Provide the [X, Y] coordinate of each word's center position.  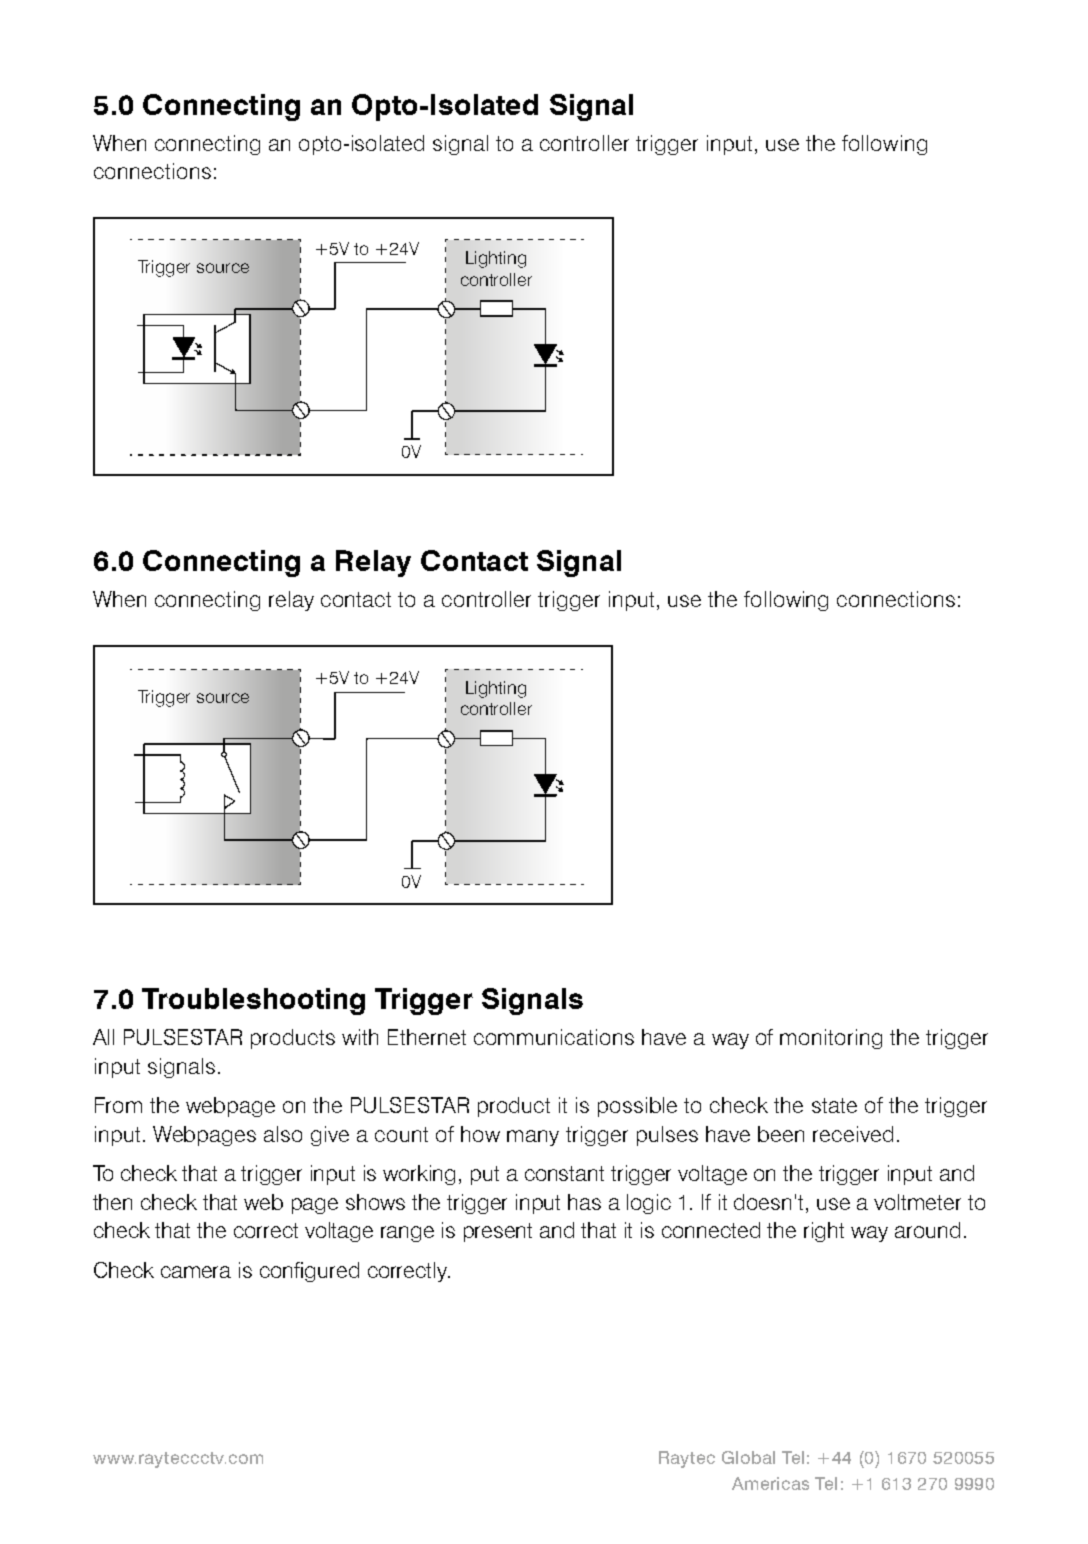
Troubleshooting [253, 1001]
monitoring [831, 1039]
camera [196, 1272]
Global [748, 1457]
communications [554, 1037]
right [824, 1232]
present [498, 1232]
